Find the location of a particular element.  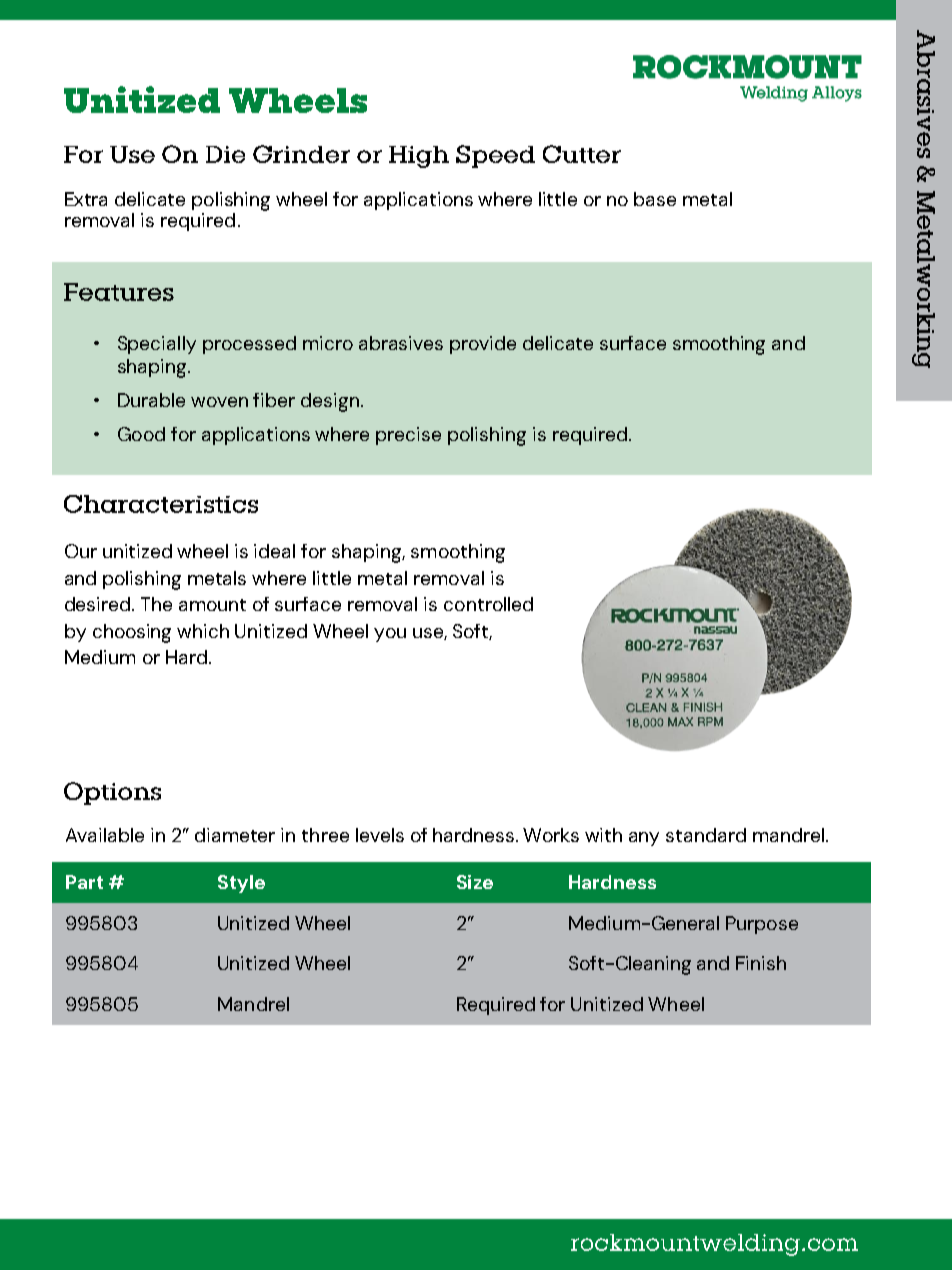

abrasives is located at coordinates (401, 343).
